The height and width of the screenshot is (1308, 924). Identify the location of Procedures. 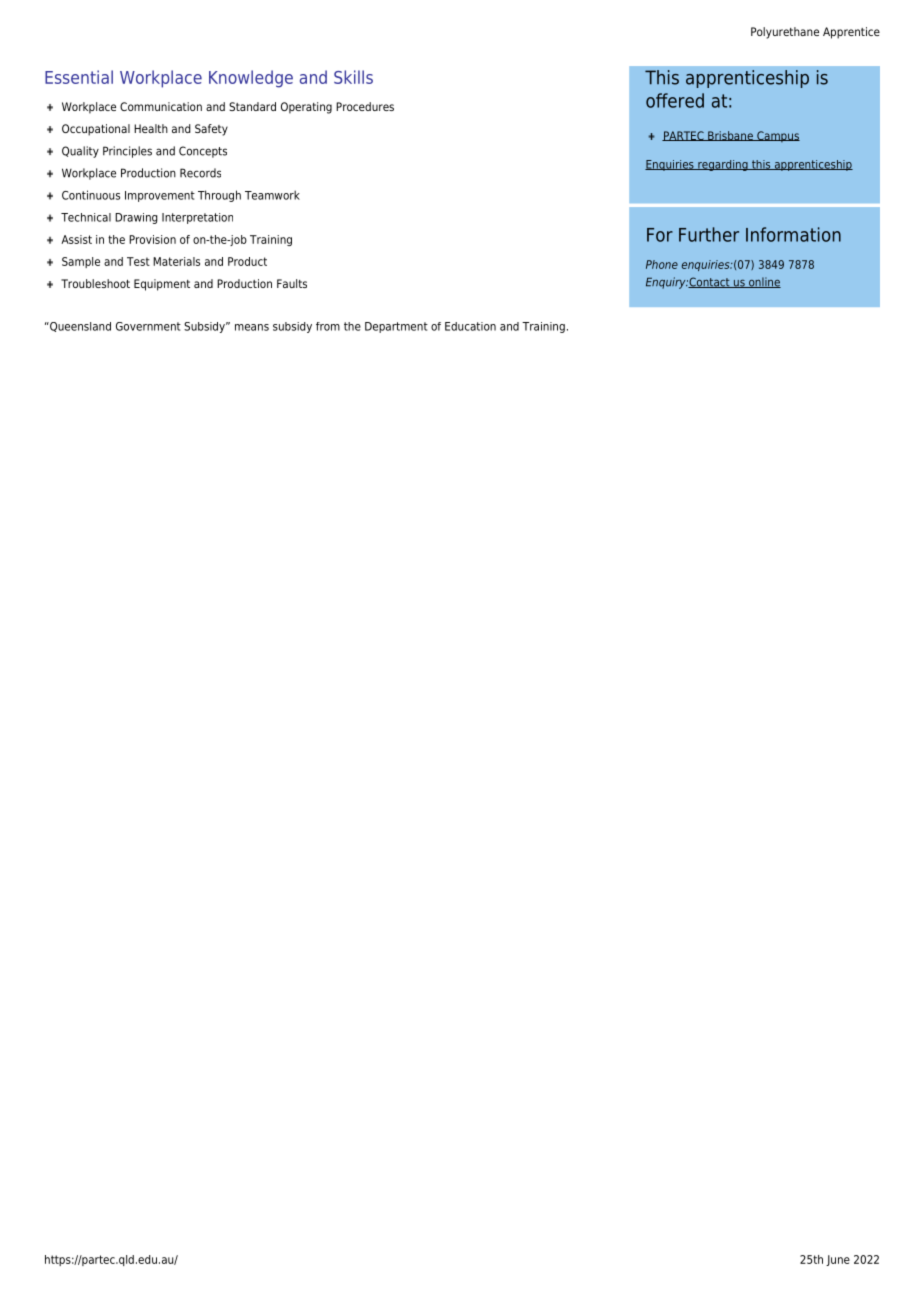
(365, 106).
